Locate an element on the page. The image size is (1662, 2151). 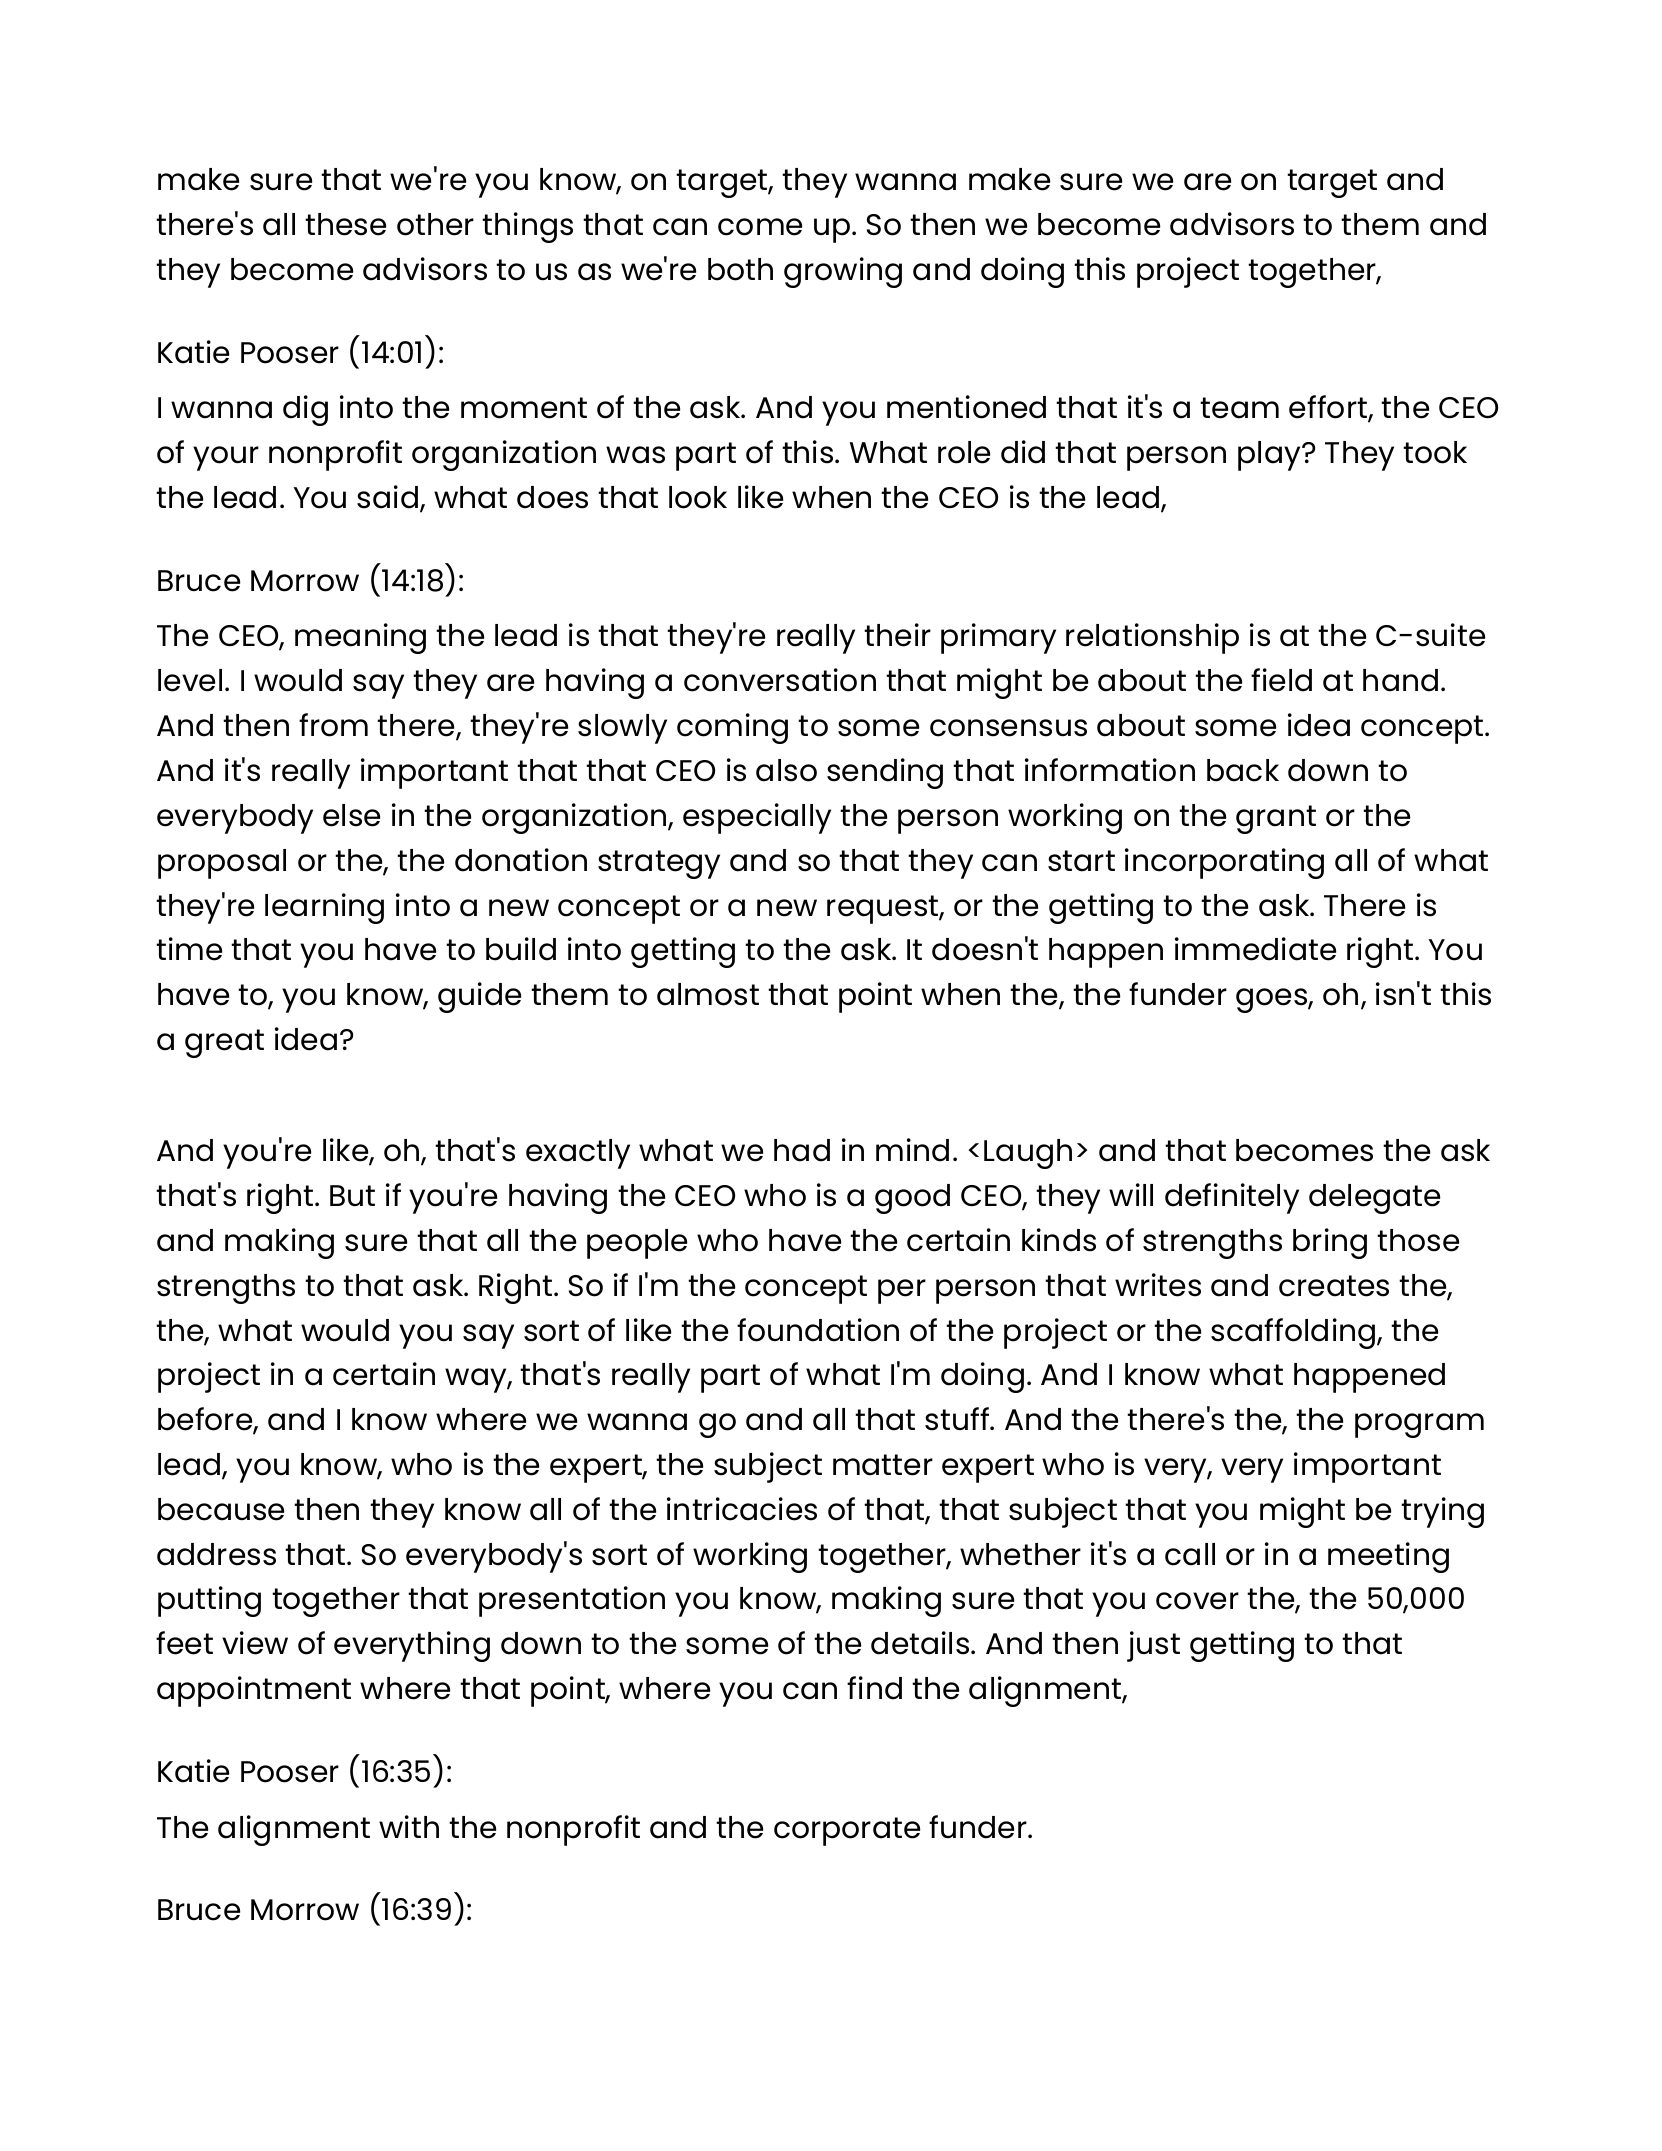
team is located at coordinates (1239, 408).
